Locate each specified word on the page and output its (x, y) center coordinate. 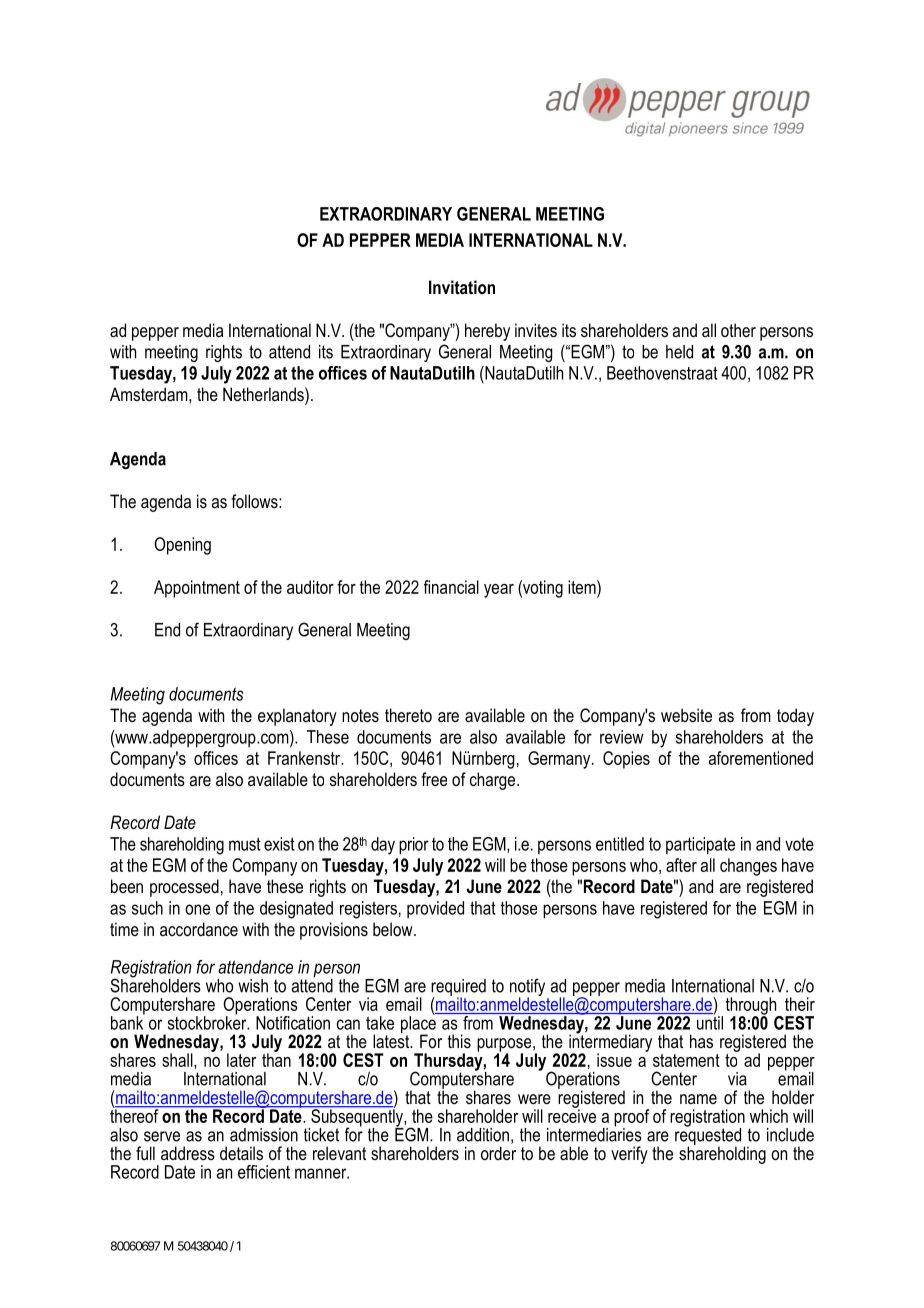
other (738, 330)
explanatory (297, 717)
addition (483, 1135)
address (188, 1153)
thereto (408, 715)
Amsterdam (150, 394)
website (686, 715)
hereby (487, 332)
